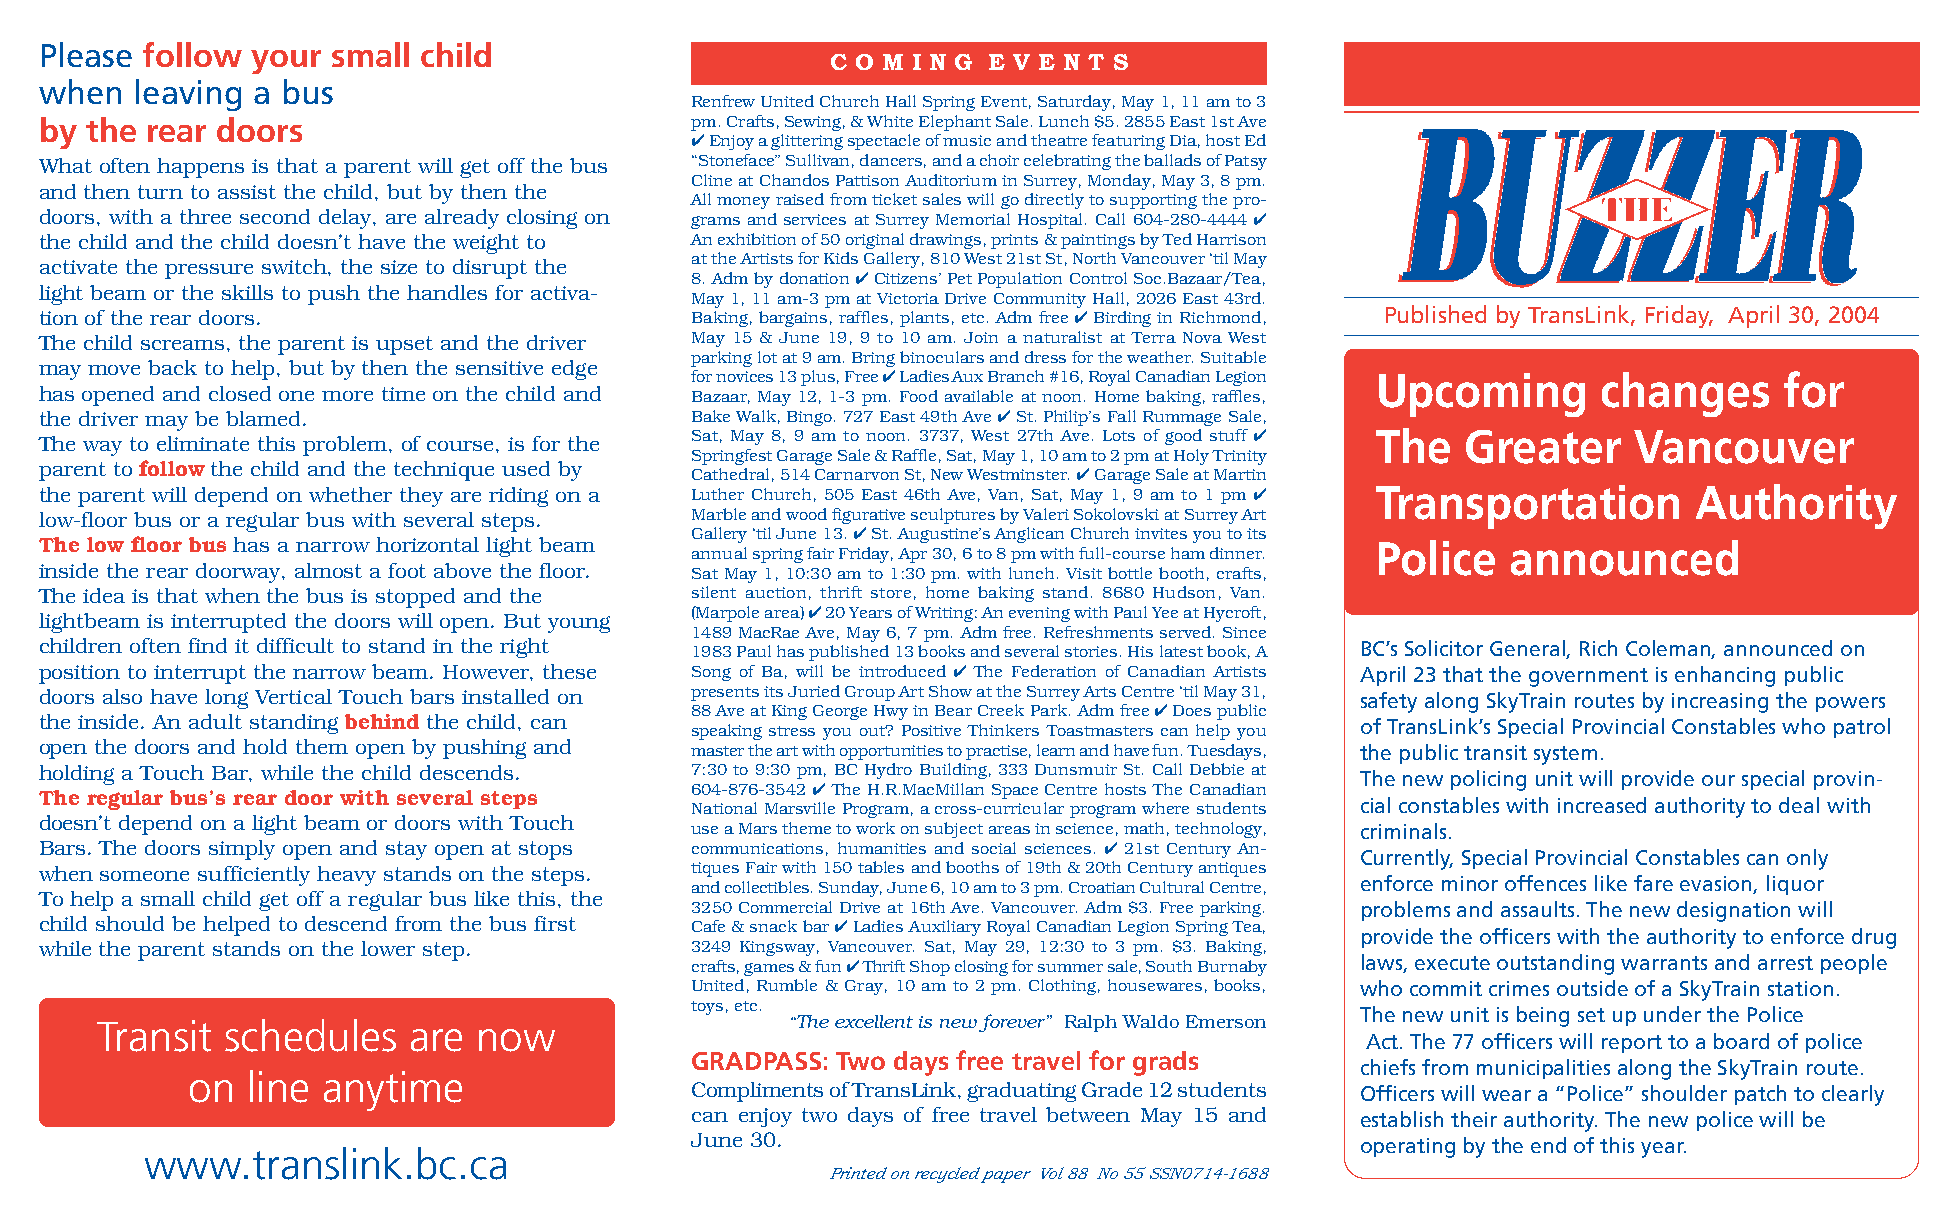  What do you see at coordinates (953, 771) in the screenshot?
I see `Building` at bounding box center [953, 771].
